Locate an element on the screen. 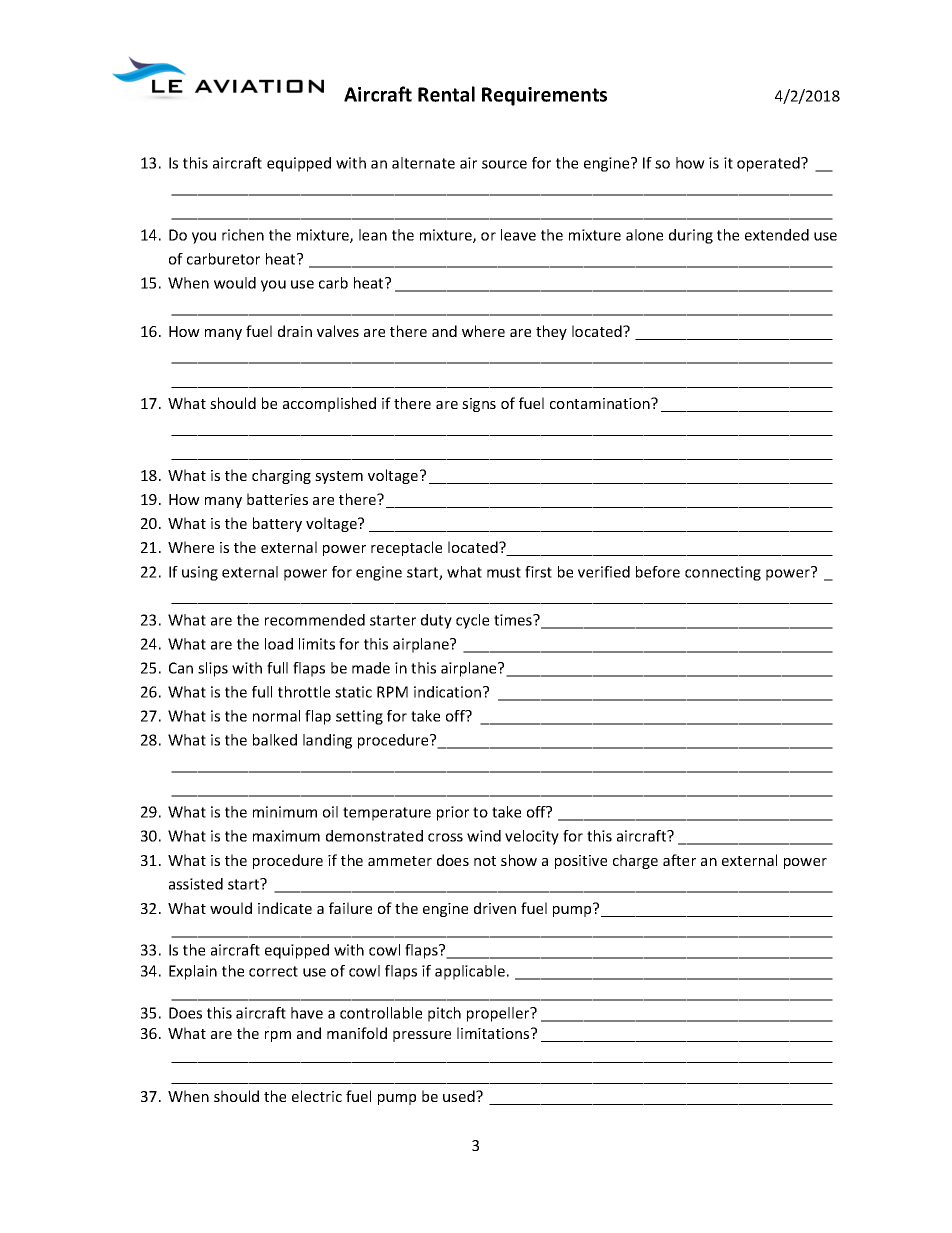 Image resolution: width=952 pixels, height=1233 pixels. balked is located at coordinates (275, 740).
